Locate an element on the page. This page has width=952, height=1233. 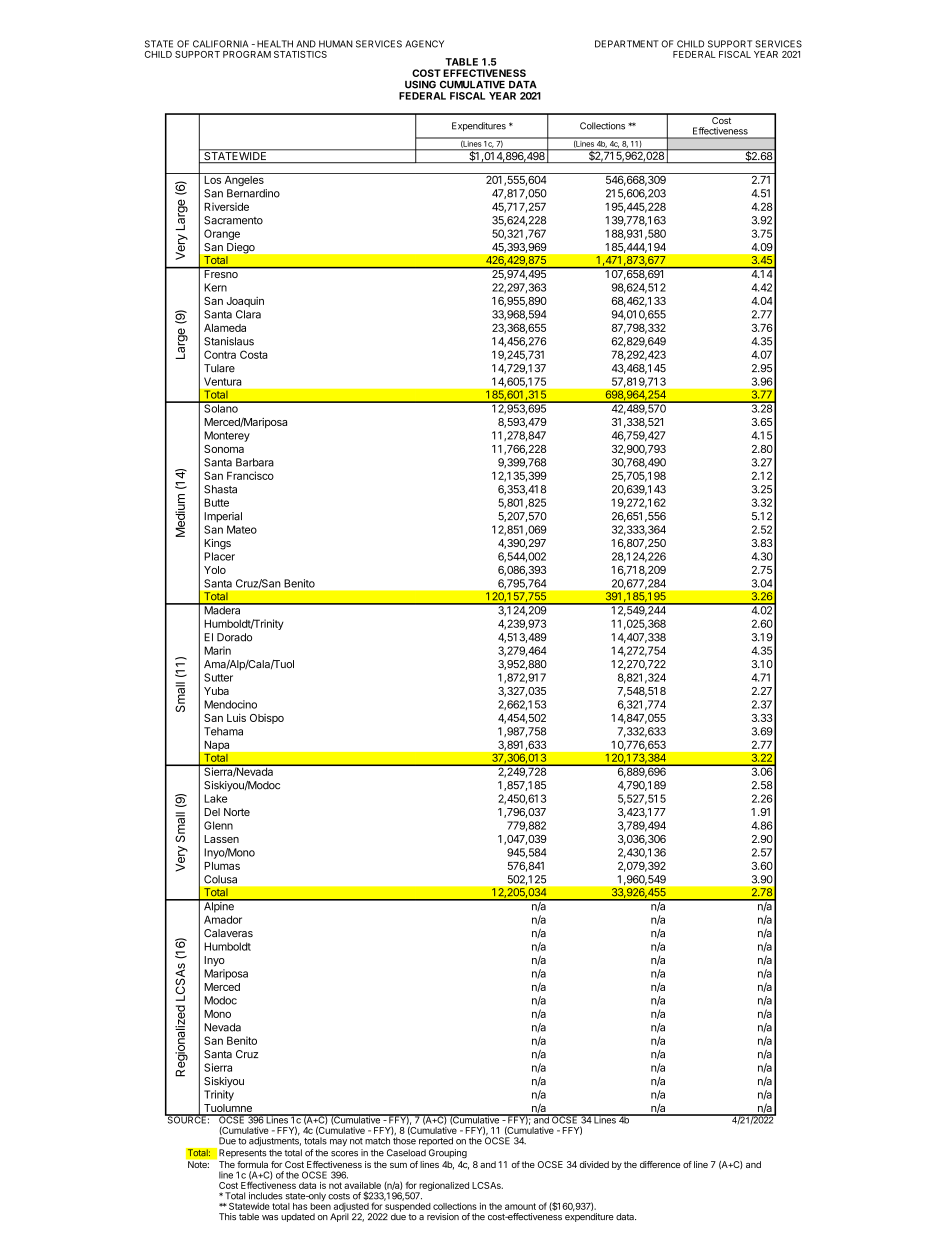
Barbara is located at coordinates (255, 462).
